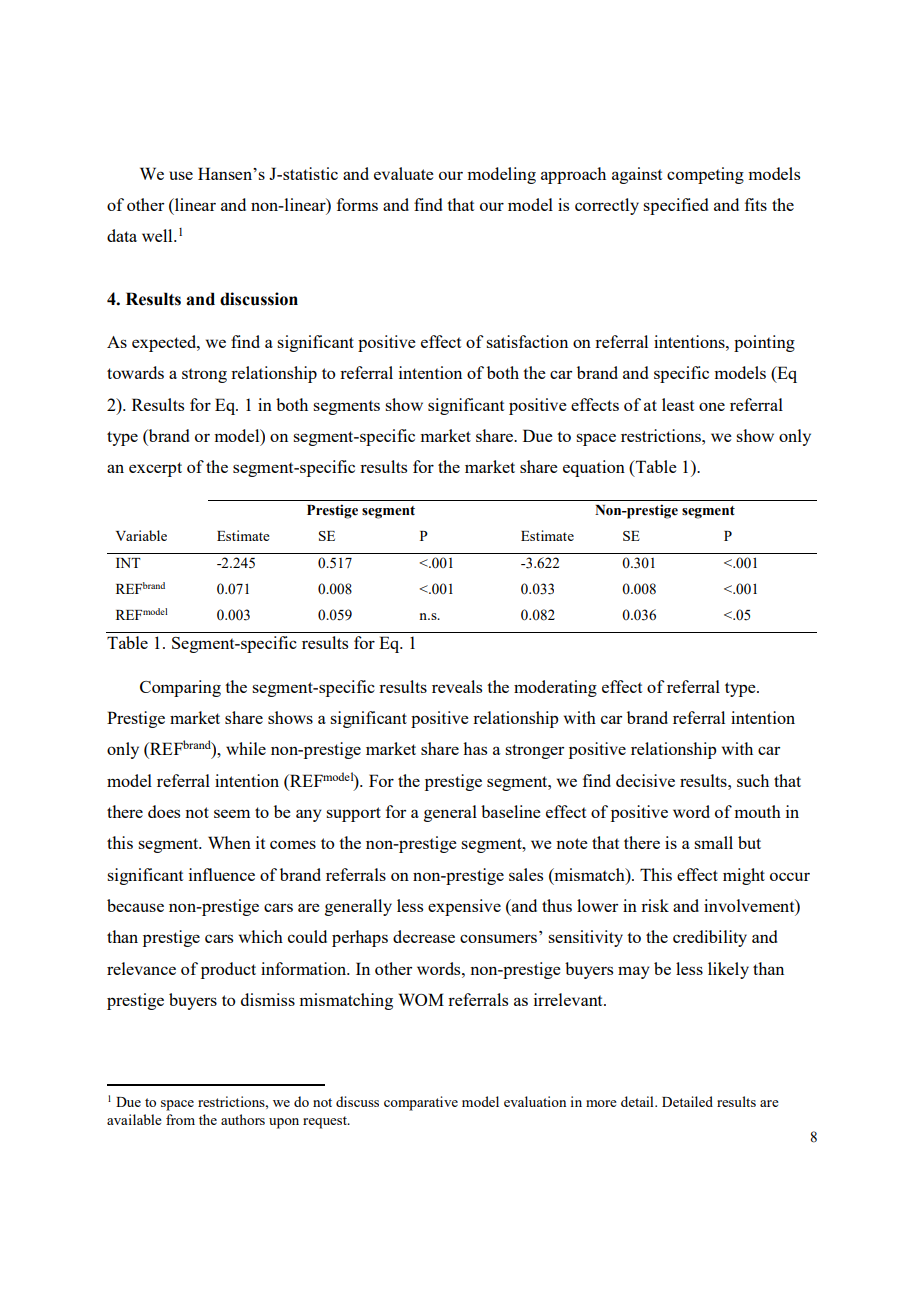  Describe the element at coordinates (141, 535) in the screenshot. I see `Variable` at that location.
